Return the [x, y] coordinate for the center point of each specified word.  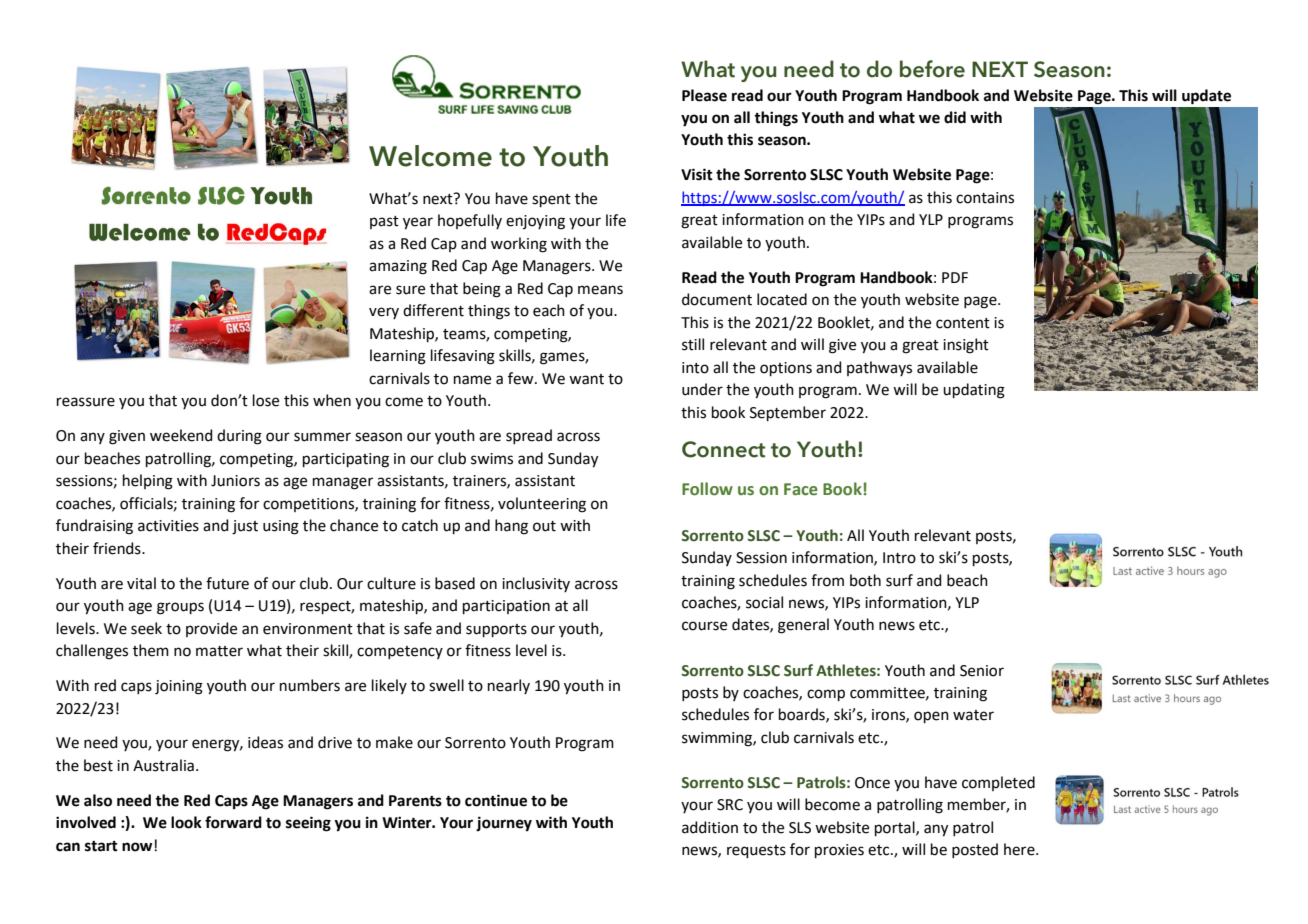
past [384, 222]
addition [710, 827]
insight [966, 346]
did [955, 117]
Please [704, 95]
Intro [899, 558]
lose [266, 400]
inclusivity [536, 584]
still [693, 344]
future [227, 583]
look [186, 822]
